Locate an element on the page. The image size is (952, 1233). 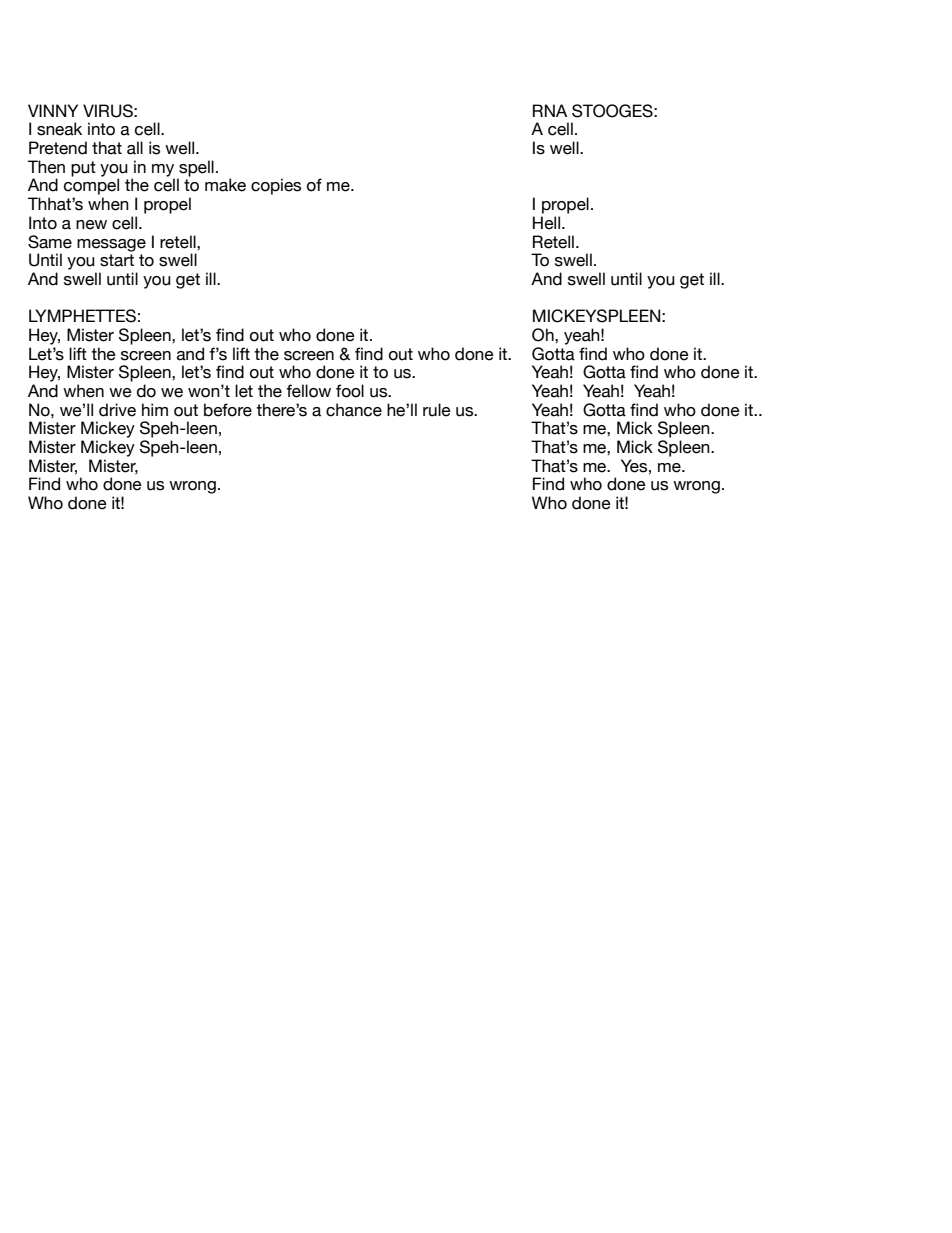
drive is located at coordinates (117, 410).
